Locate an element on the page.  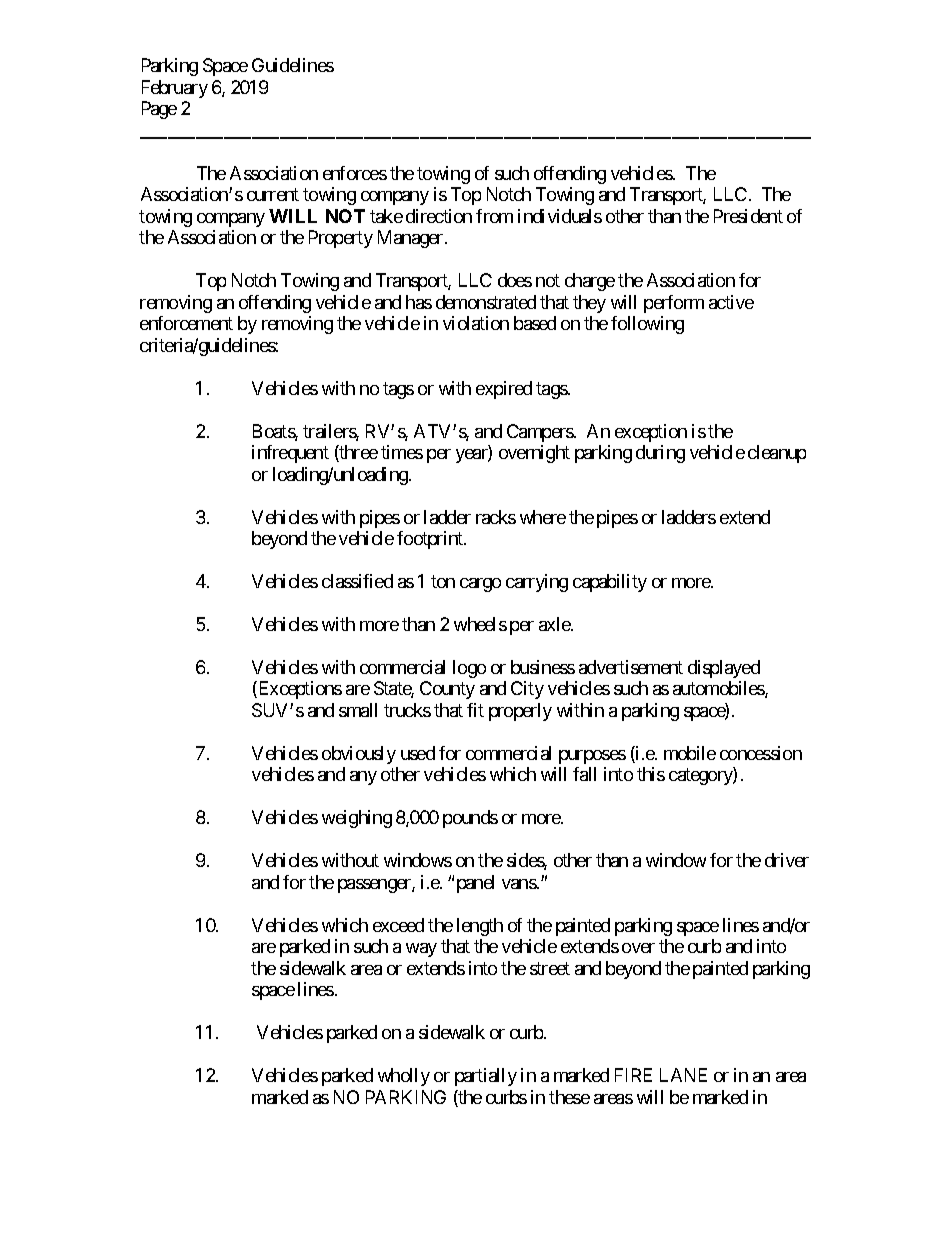
classified is located at coordinates (357, 581).
